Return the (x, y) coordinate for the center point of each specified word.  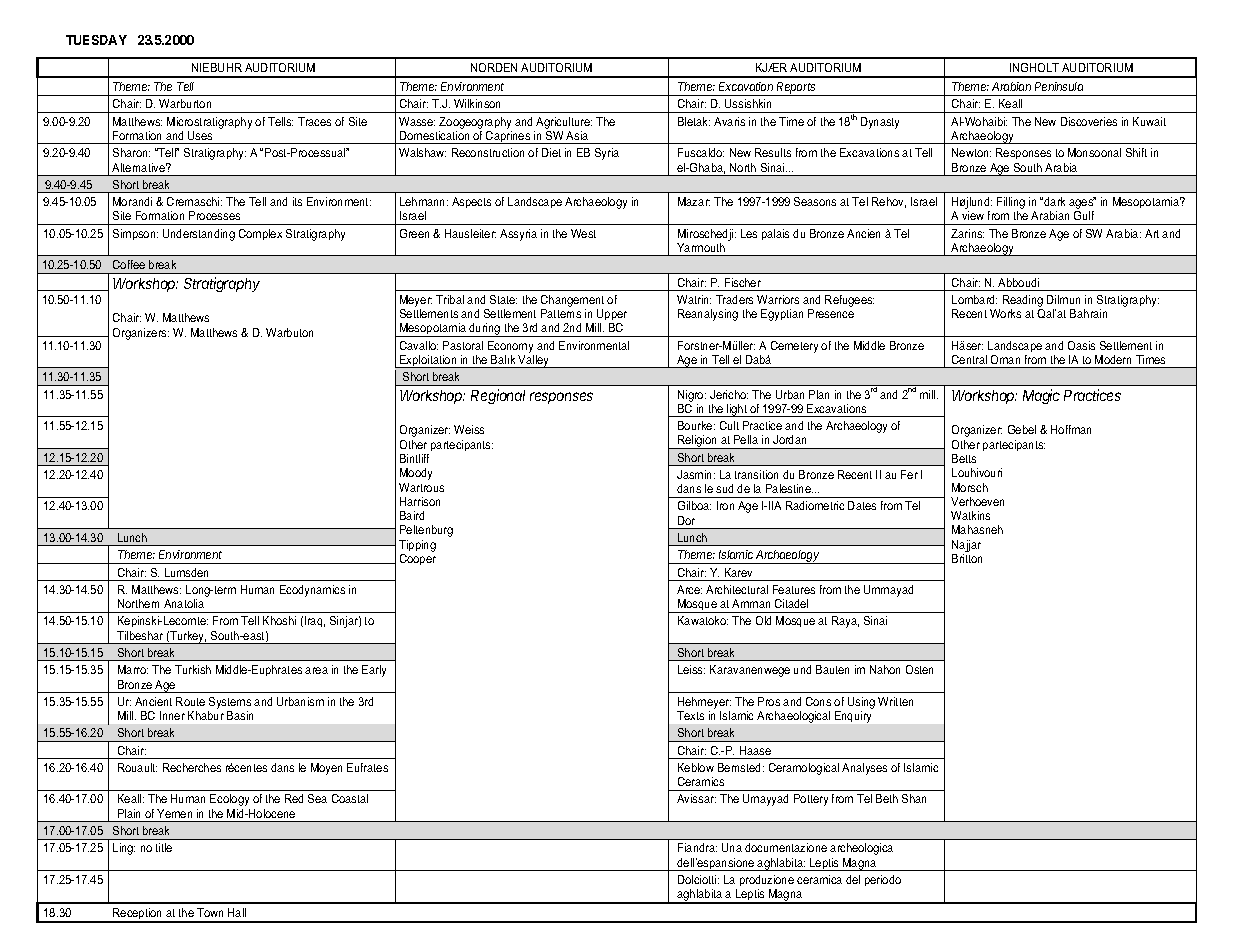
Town (210, 912)
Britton (967, 558)
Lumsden (186, 572)
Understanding (199, 235)
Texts (690, 715)
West (583, 233)
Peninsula (1059, 86)
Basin (240, 715)
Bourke (696, 425)
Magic (1041, 396)
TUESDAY (96, 40)
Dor (686, 520)
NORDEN (494, 67)
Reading (1023, 301)
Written (895, 701)
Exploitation (428, 361)
